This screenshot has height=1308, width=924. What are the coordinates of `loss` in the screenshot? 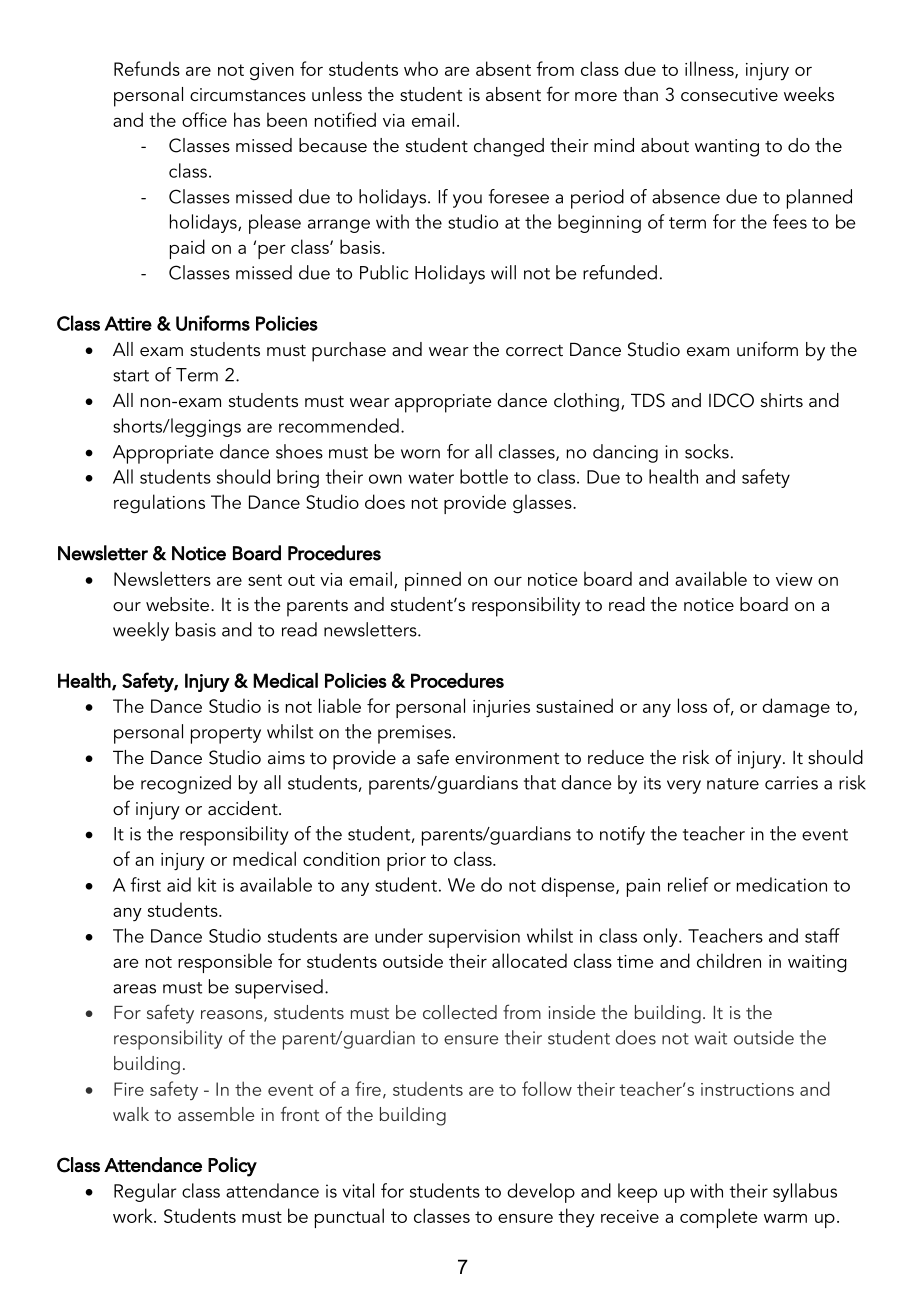 It's located at (692, 705).
